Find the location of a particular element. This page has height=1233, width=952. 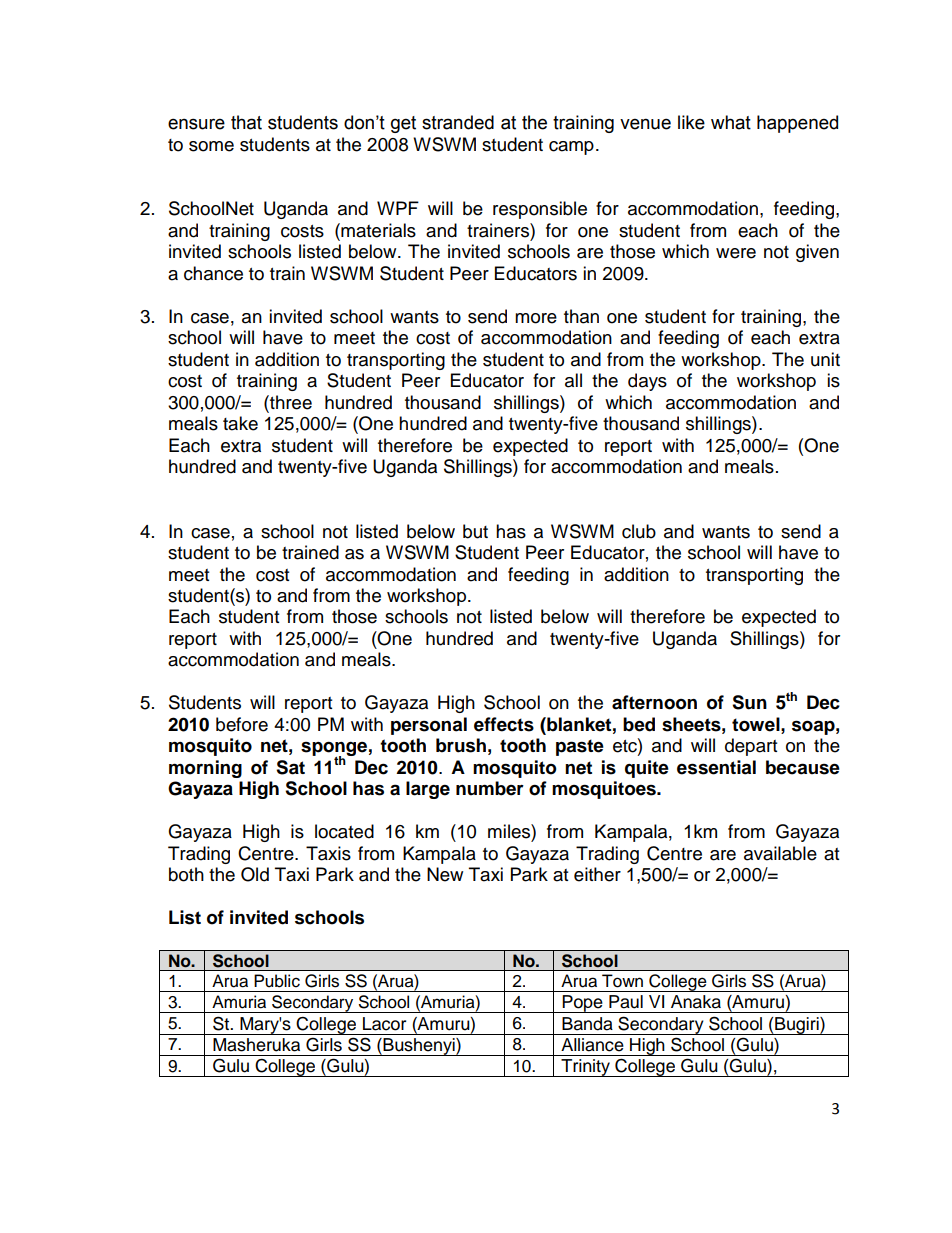

stranded is located at coordinates (458, 122).
